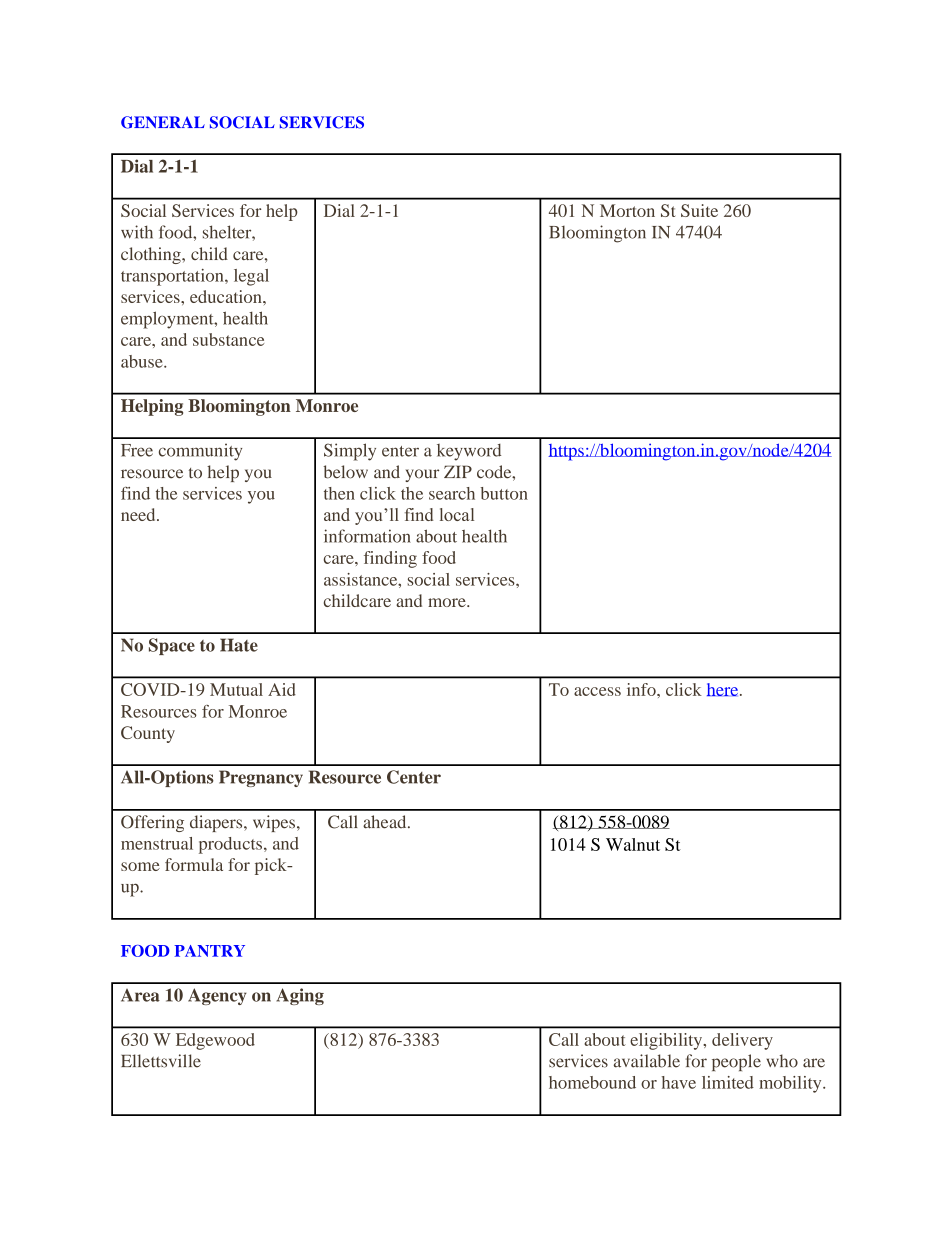 The image size is (952, 1233). Describe the element at coordinates (724, 689) in the image. I see `here` at that location.
